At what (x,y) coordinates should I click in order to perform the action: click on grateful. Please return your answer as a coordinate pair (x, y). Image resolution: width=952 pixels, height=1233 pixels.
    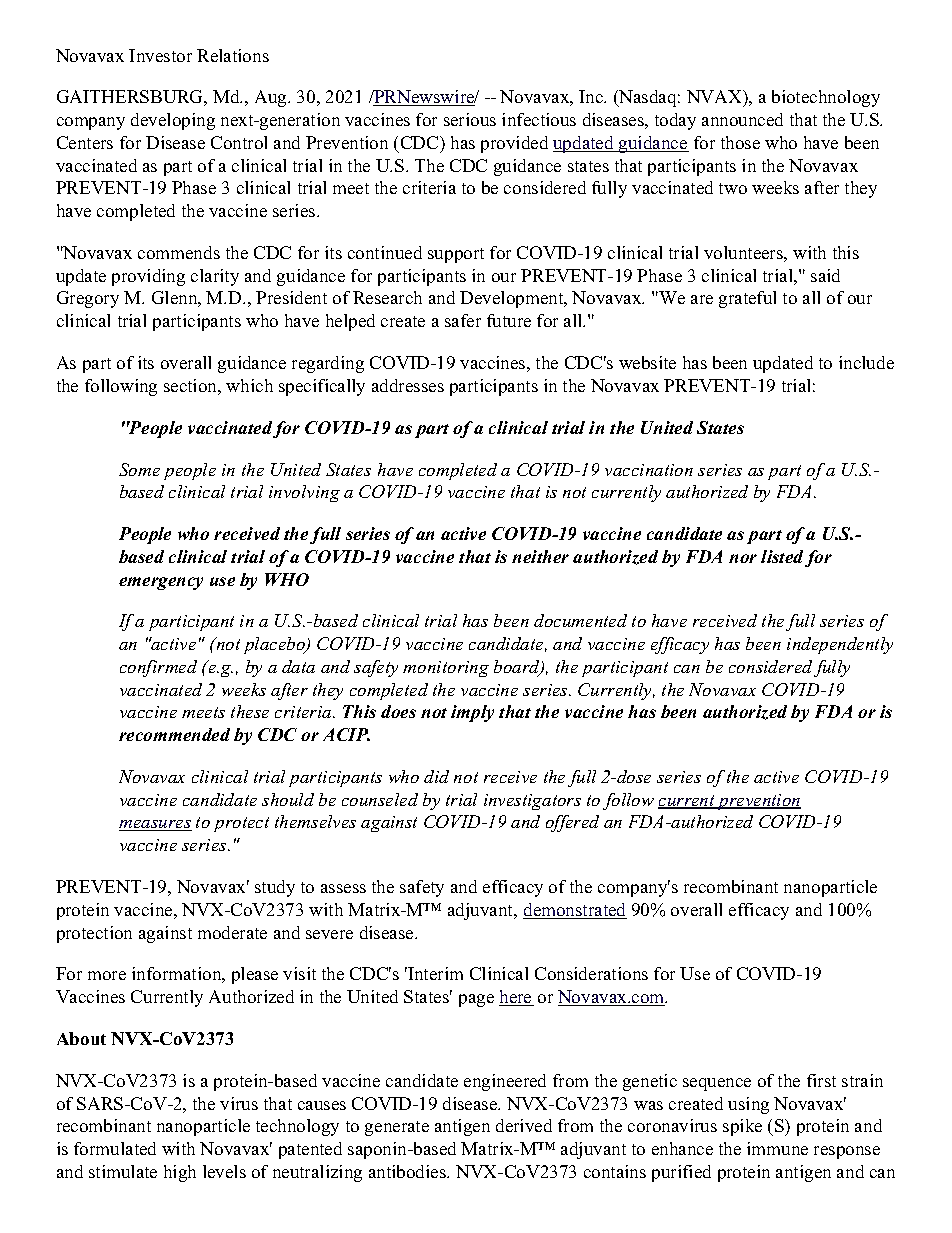
    Looking at the image, I should click on (747, 299).
